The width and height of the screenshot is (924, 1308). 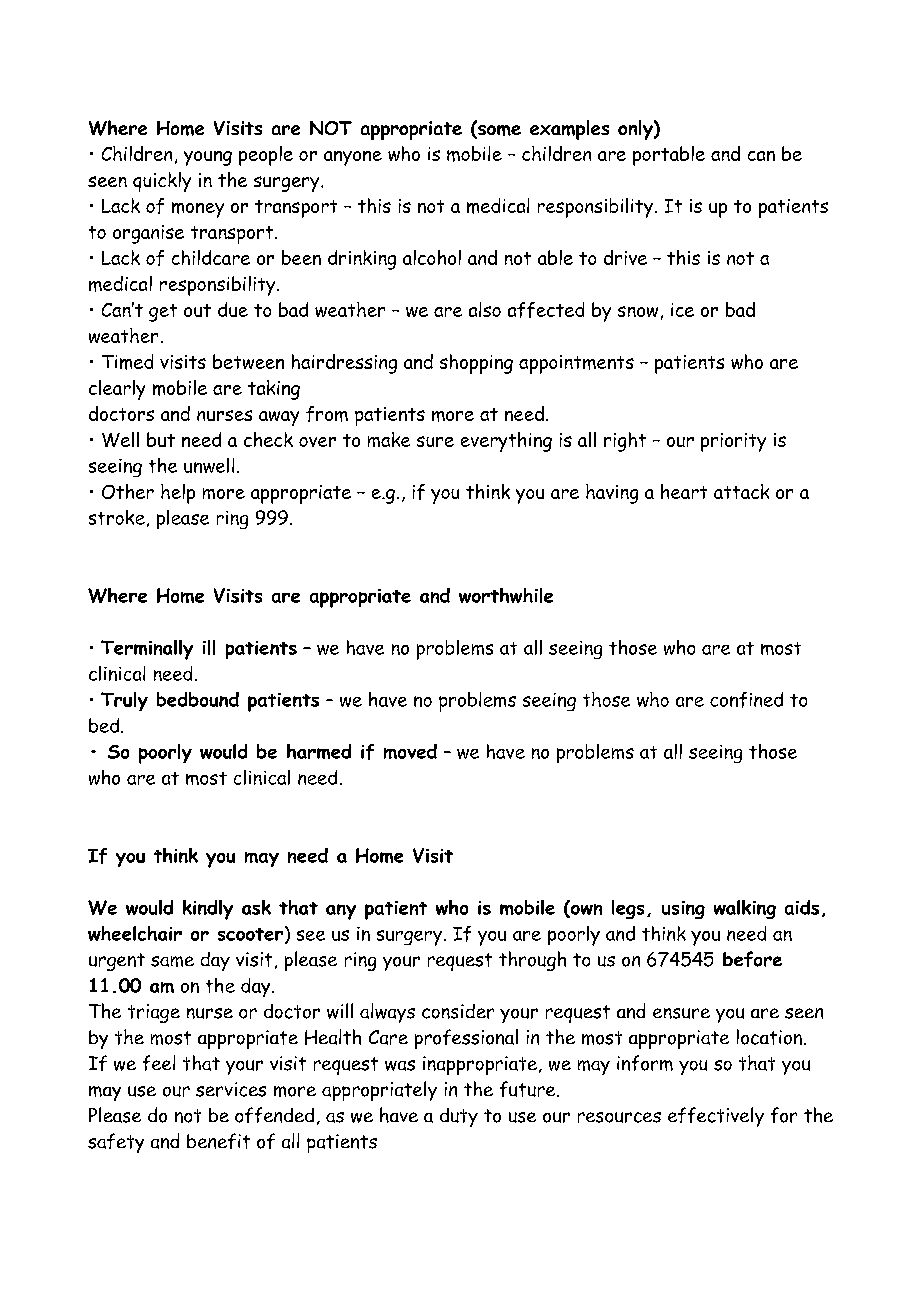 What do you see at coordinates (733, 442) in the screenshot?
I see `priority` at bounding box center [733, 442].
